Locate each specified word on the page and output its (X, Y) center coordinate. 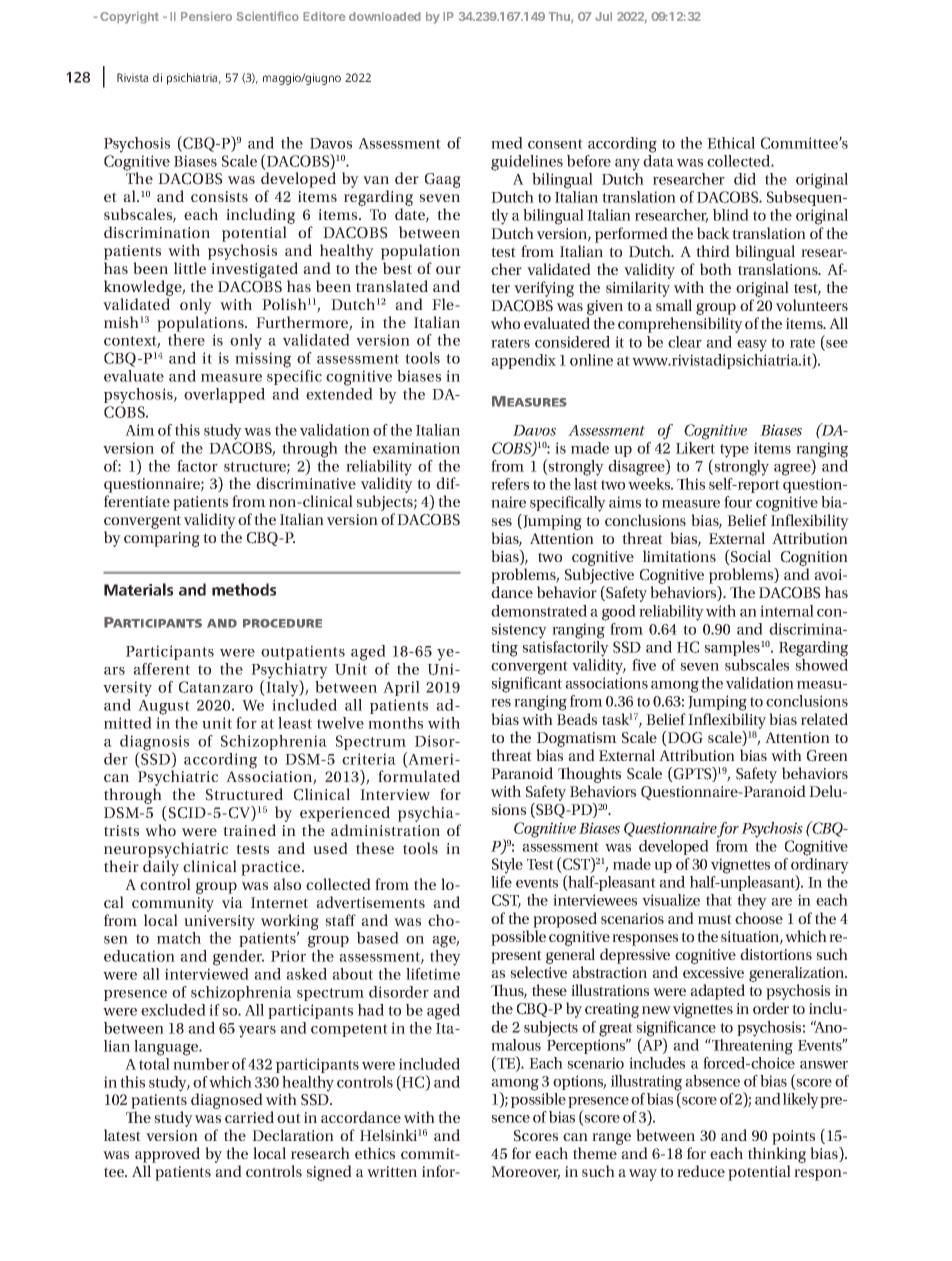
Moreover (525, 1173)
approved (167, 1155)
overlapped (224, 395)
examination (416, 448)
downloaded (385, 16)
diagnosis (154, 744)
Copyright (129, 17)
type (734, 451)
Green (827, 756)
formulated (419, 776)
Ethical (731, 143)
